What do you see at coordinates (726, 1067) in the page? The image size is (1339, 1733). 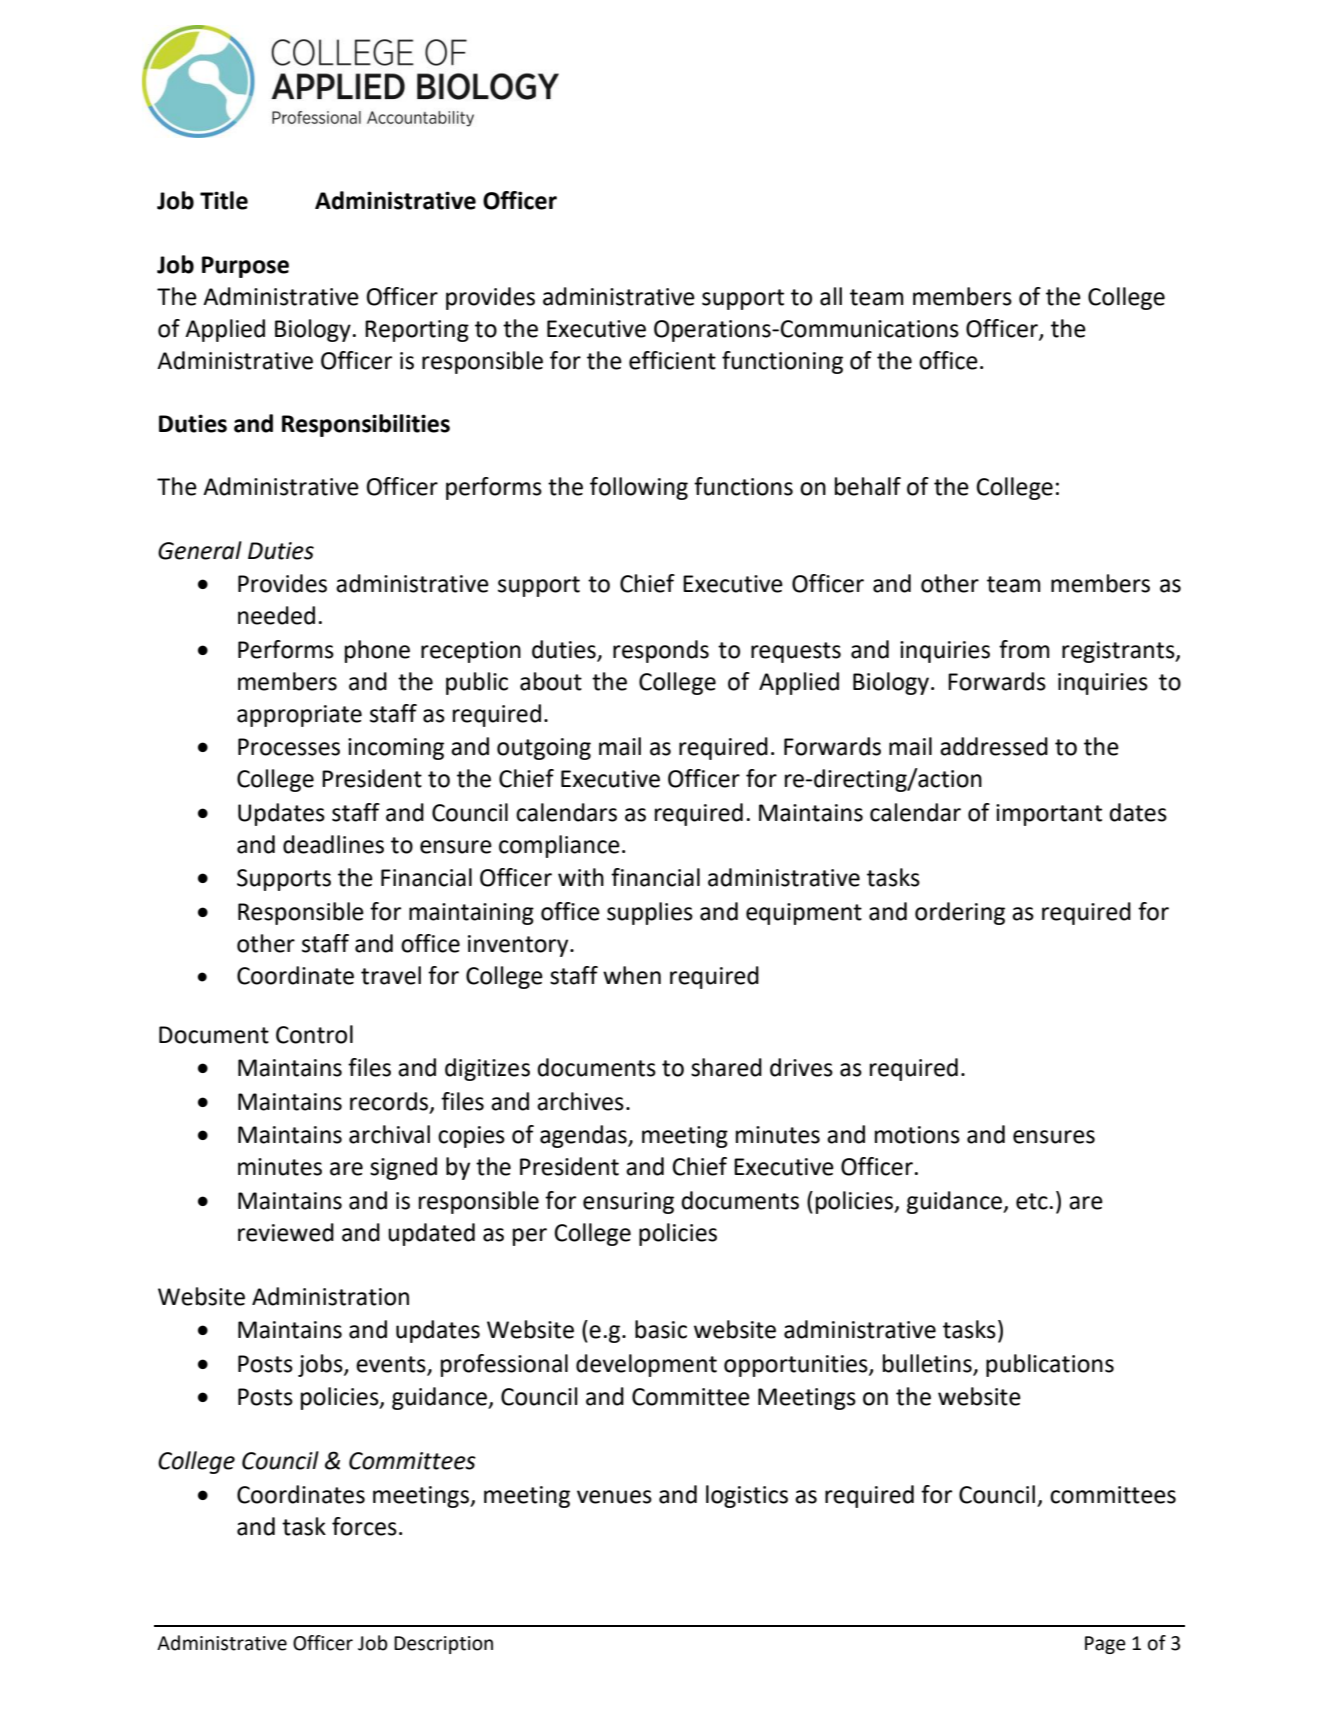 I see `shared` at bounding box center [726, 1067].
